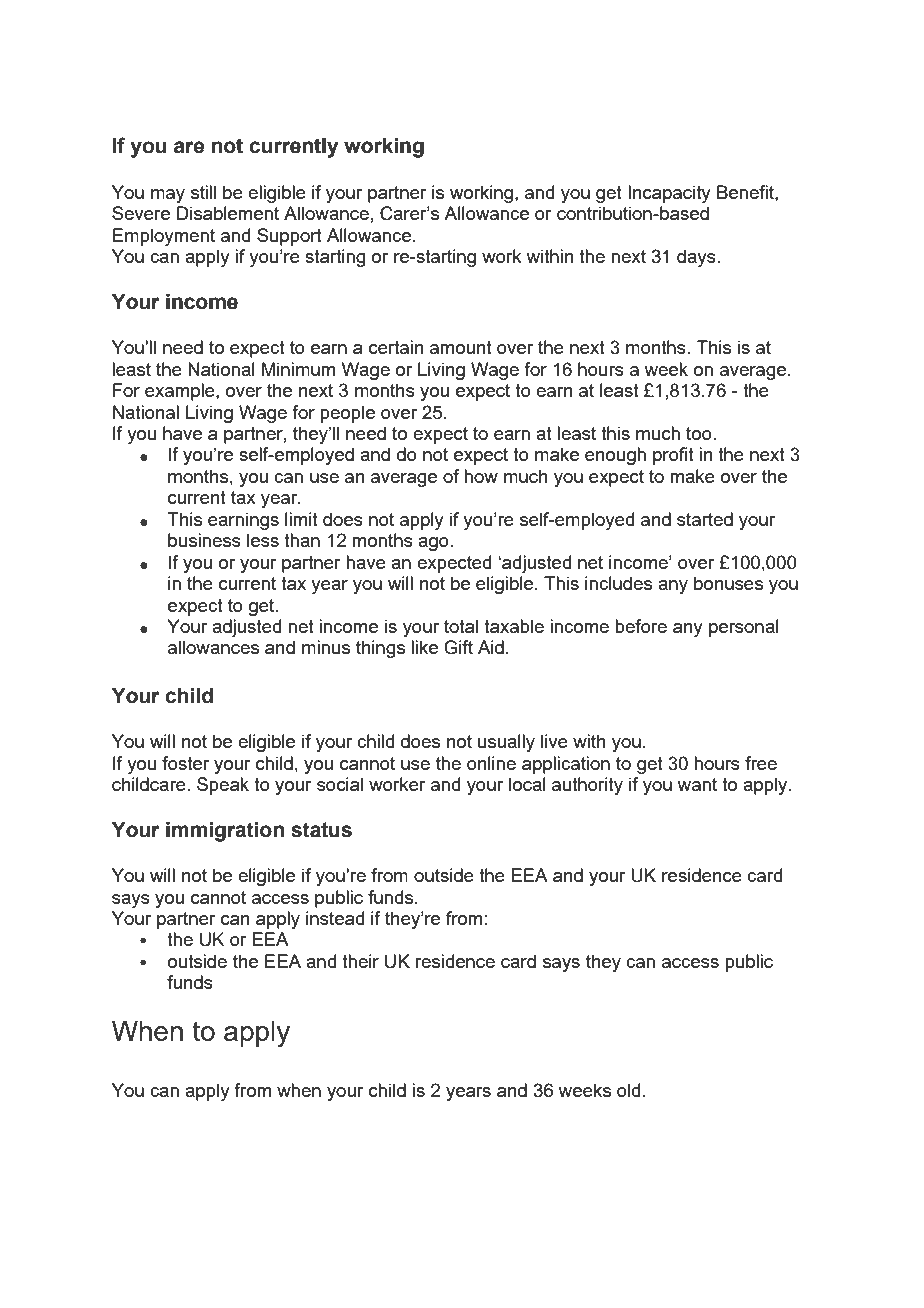 The width and height of the image is (924, 1308). Describe the element at coordinates (669, 194) in the image. I see `Incapacity` at that location.
